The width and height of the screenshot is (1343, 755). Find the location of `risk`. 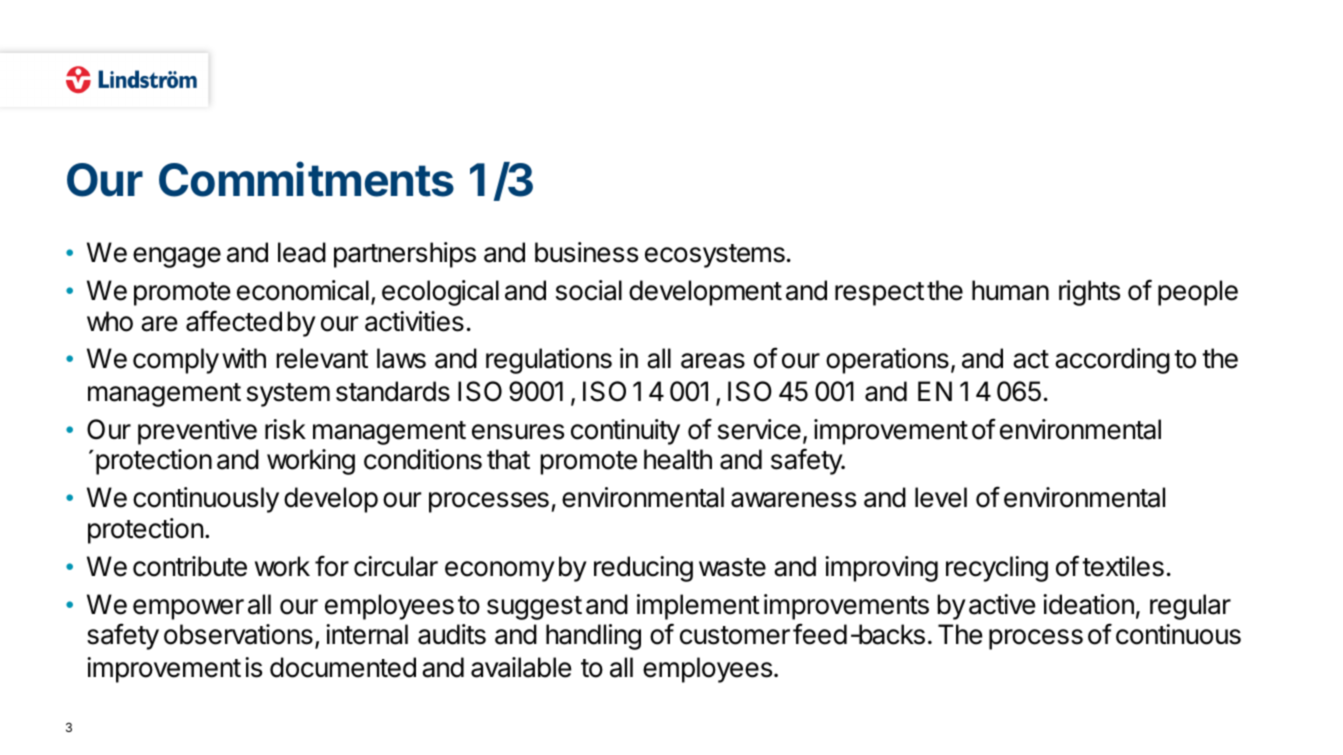

risk is located at coordinates (285, 429).
